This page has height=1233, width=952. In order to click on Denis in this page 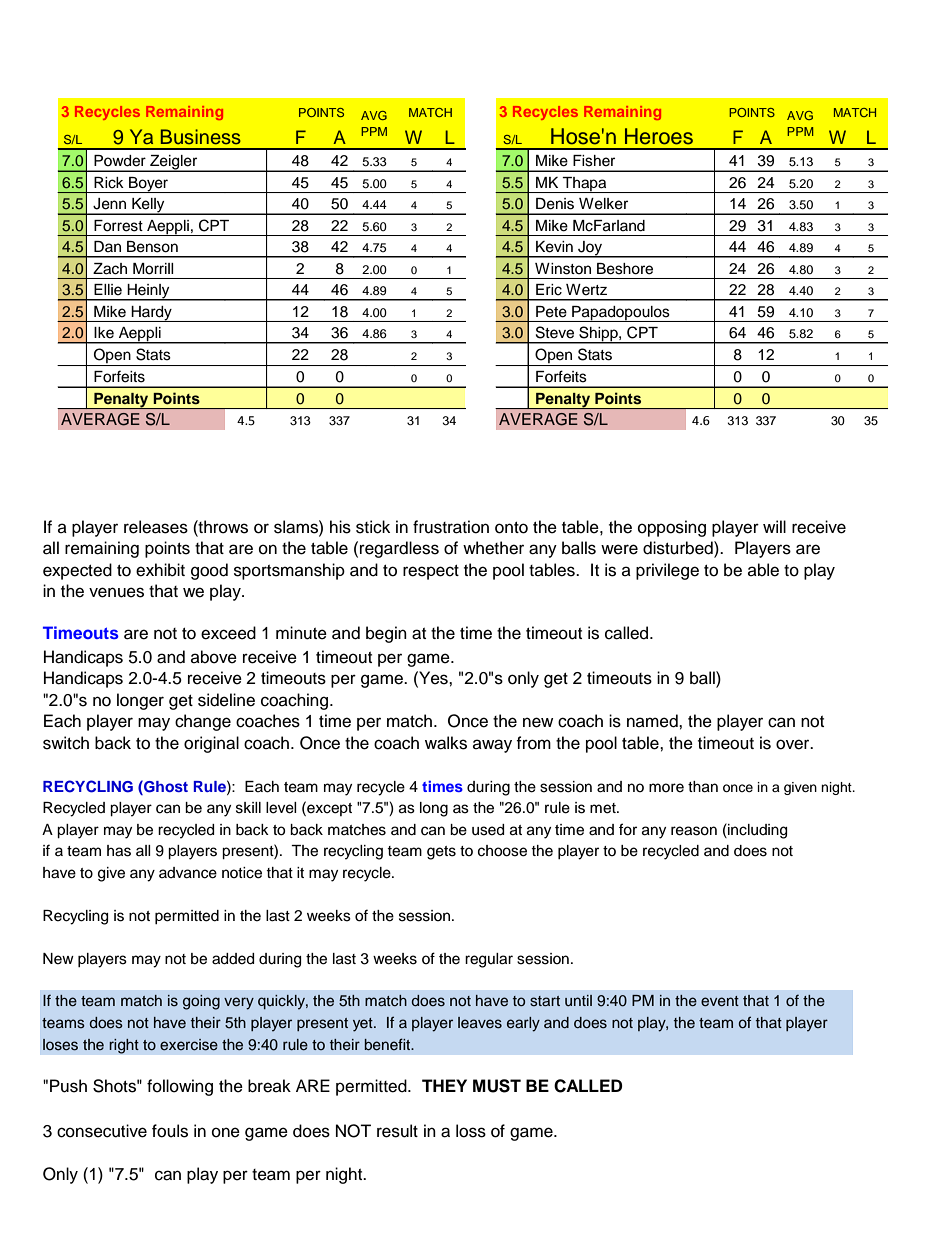, I will do `click(555, 204)`.
